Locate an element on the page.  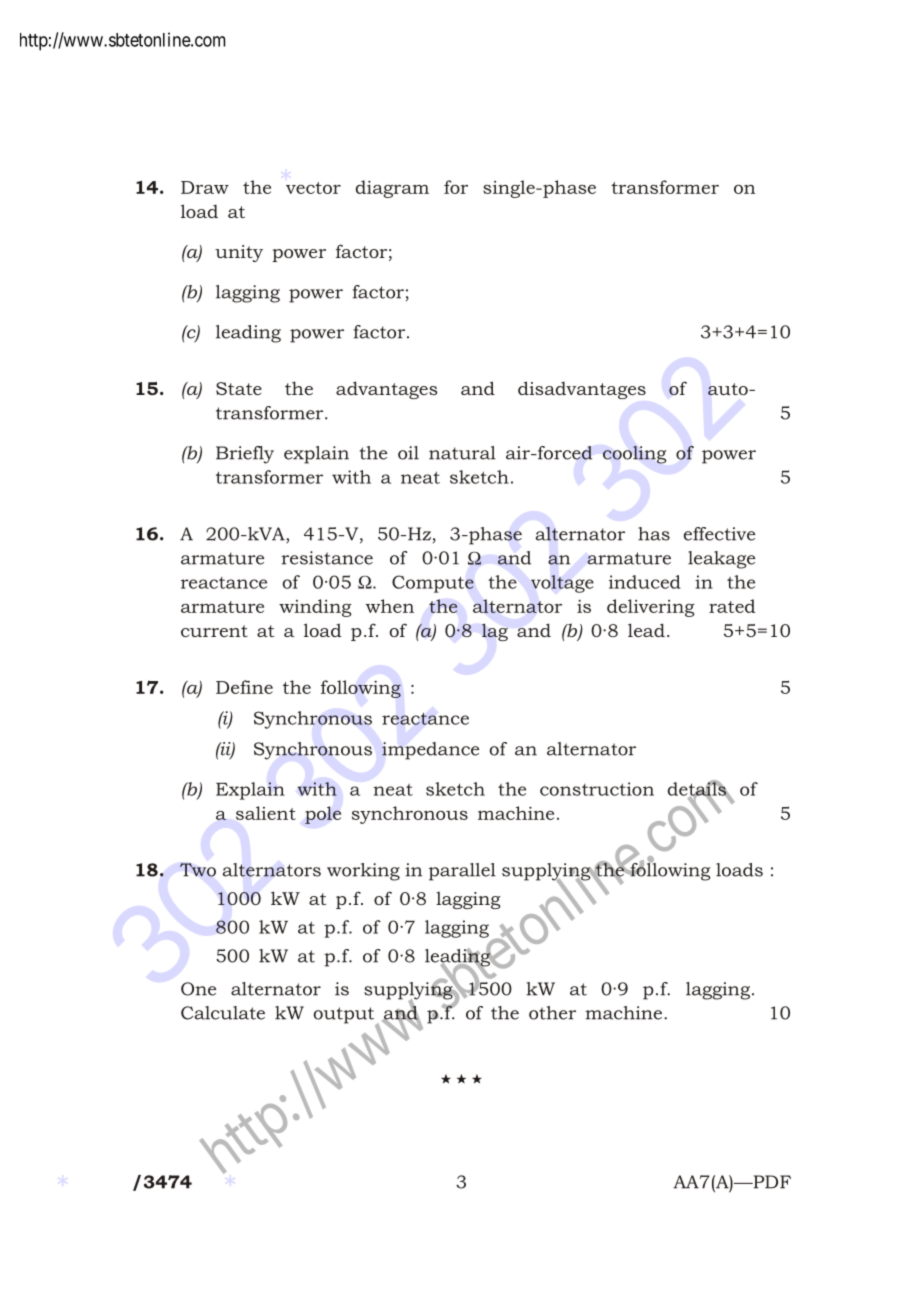
Compute is located at coordinates (433, 584).
